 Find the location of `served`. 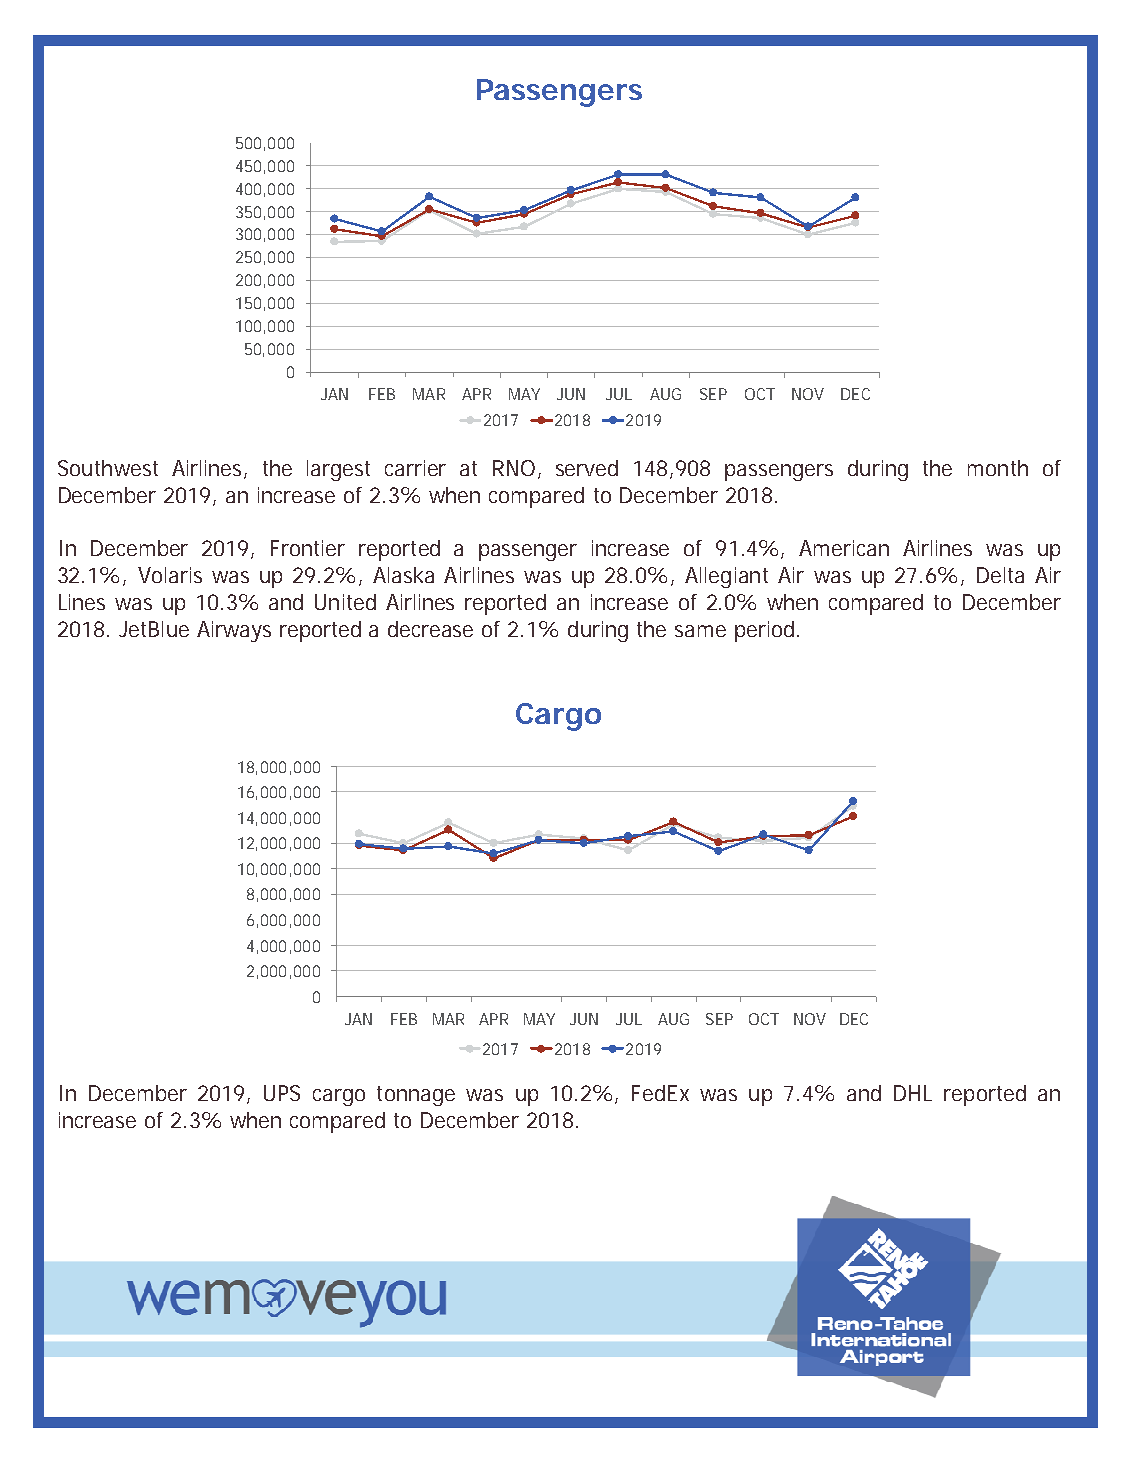

served is located at coordinates (587, 468).
